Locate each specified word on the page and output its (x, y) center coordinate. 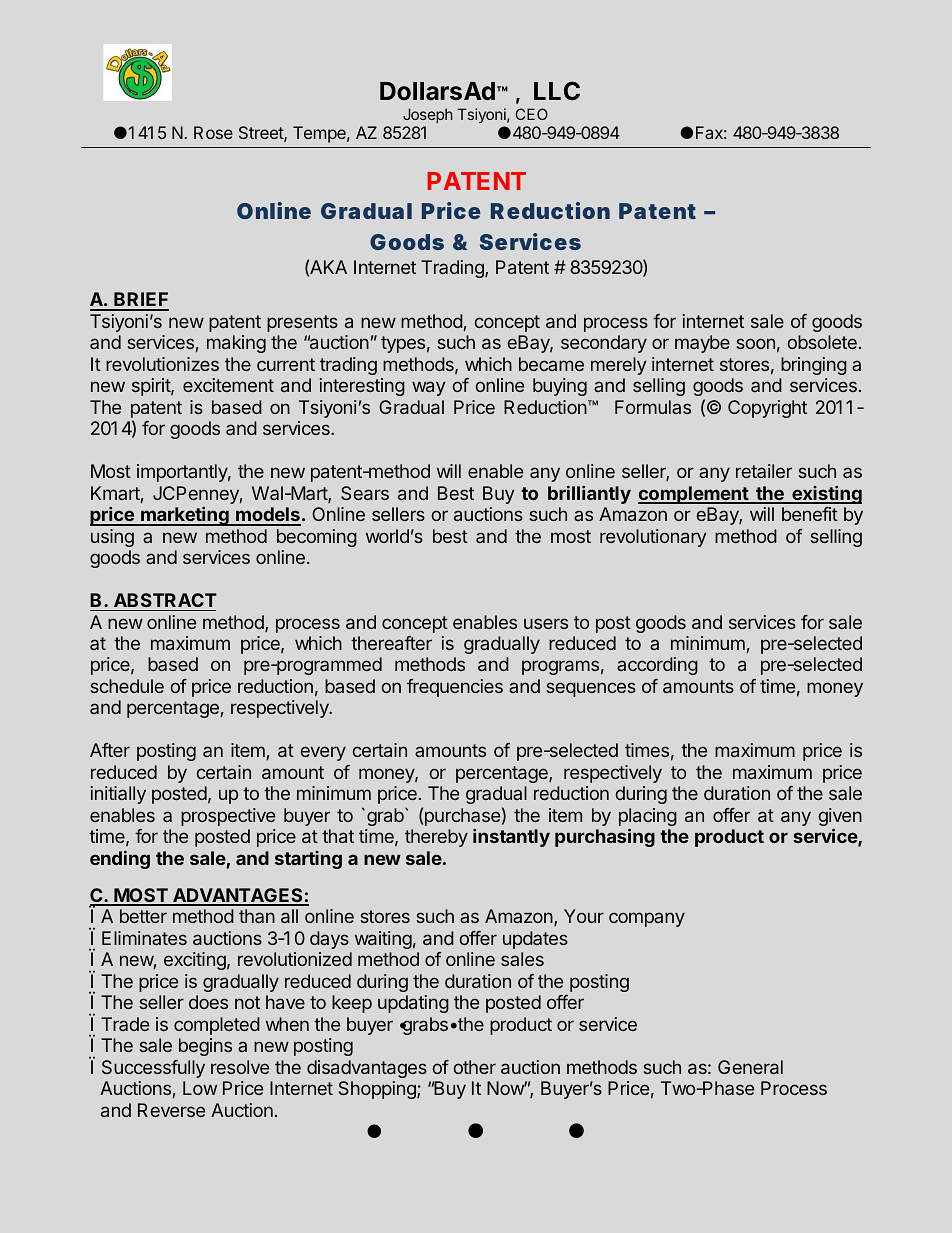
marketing (185, 516)
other (474, 1067)
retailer (764, 471)
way (429, 388)
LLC (557, 91)
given (840, 818)
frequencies (455, 688)
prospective (228, 817)
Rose (213, 132)
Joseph (427, 115)
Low (200, 1088)
